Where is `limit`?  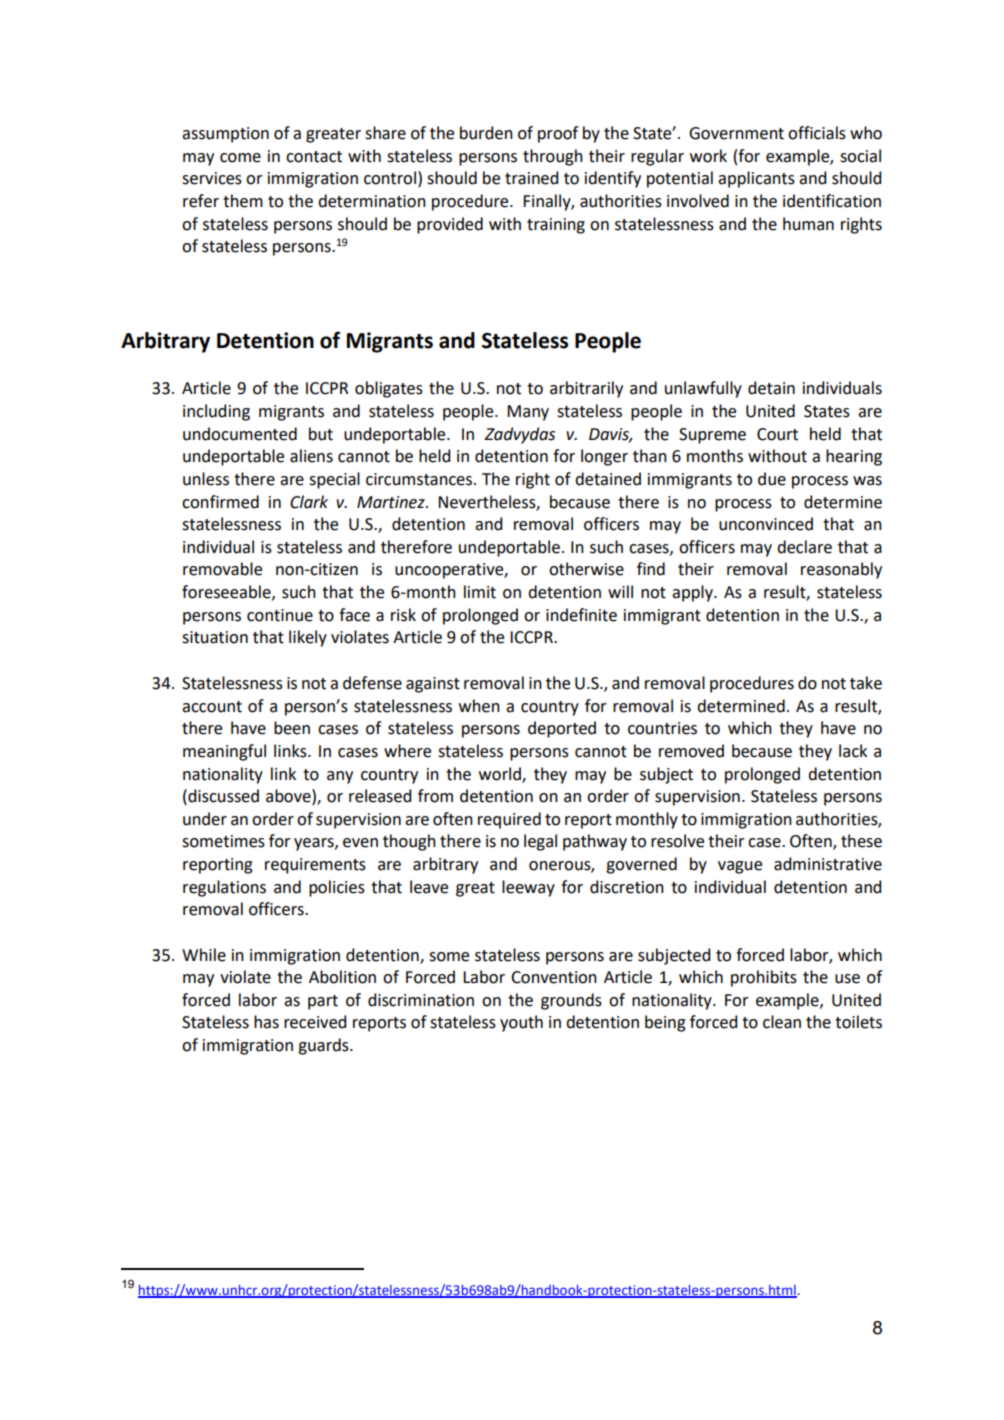 limit is located at coordinates (480, 592).
